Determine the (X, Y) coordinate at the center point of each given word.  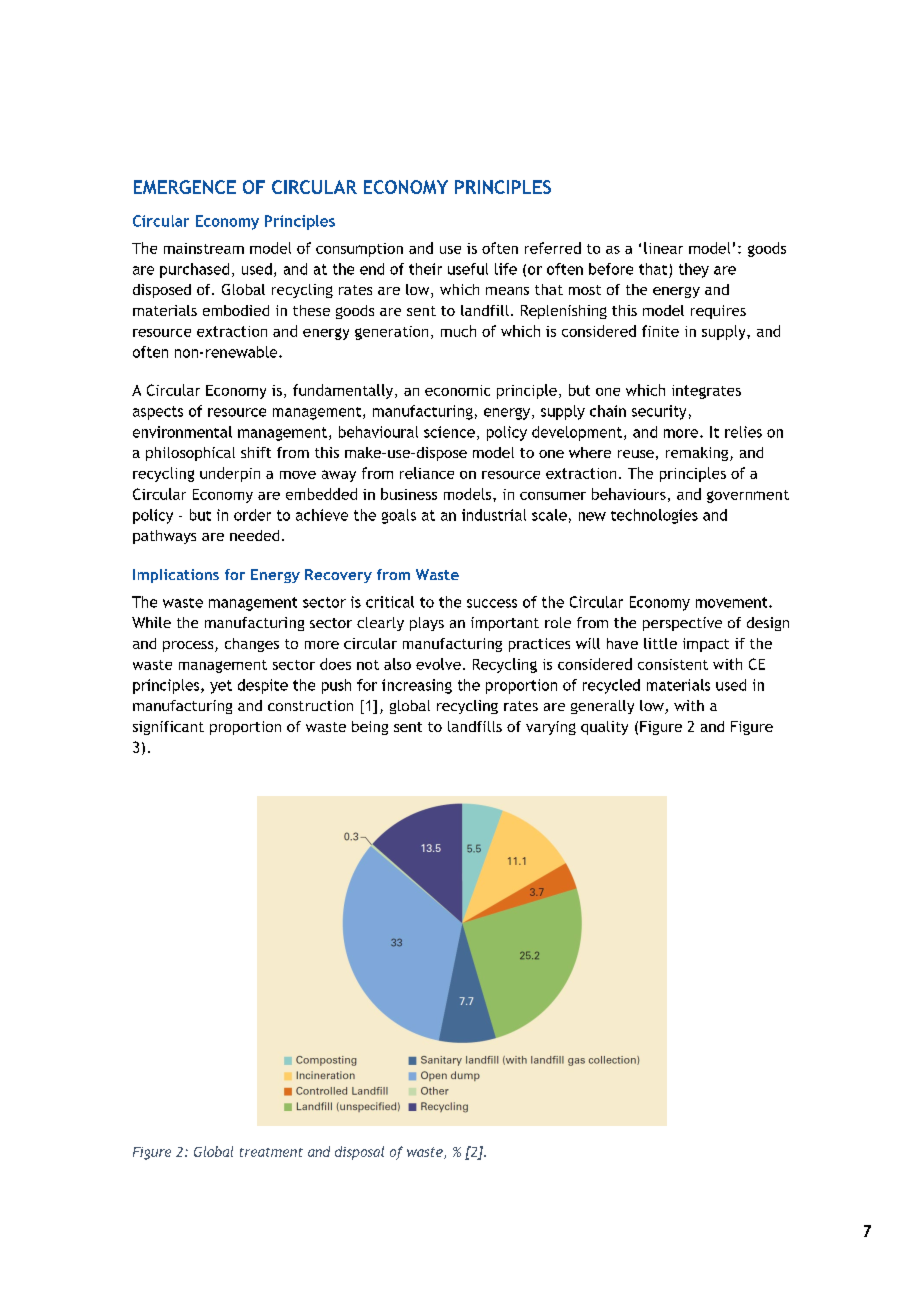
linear (663, 248)
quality (604, 728)
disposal (359, 1153)
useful (468, 269)
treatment (271, 1152)
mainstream (204, 248)
